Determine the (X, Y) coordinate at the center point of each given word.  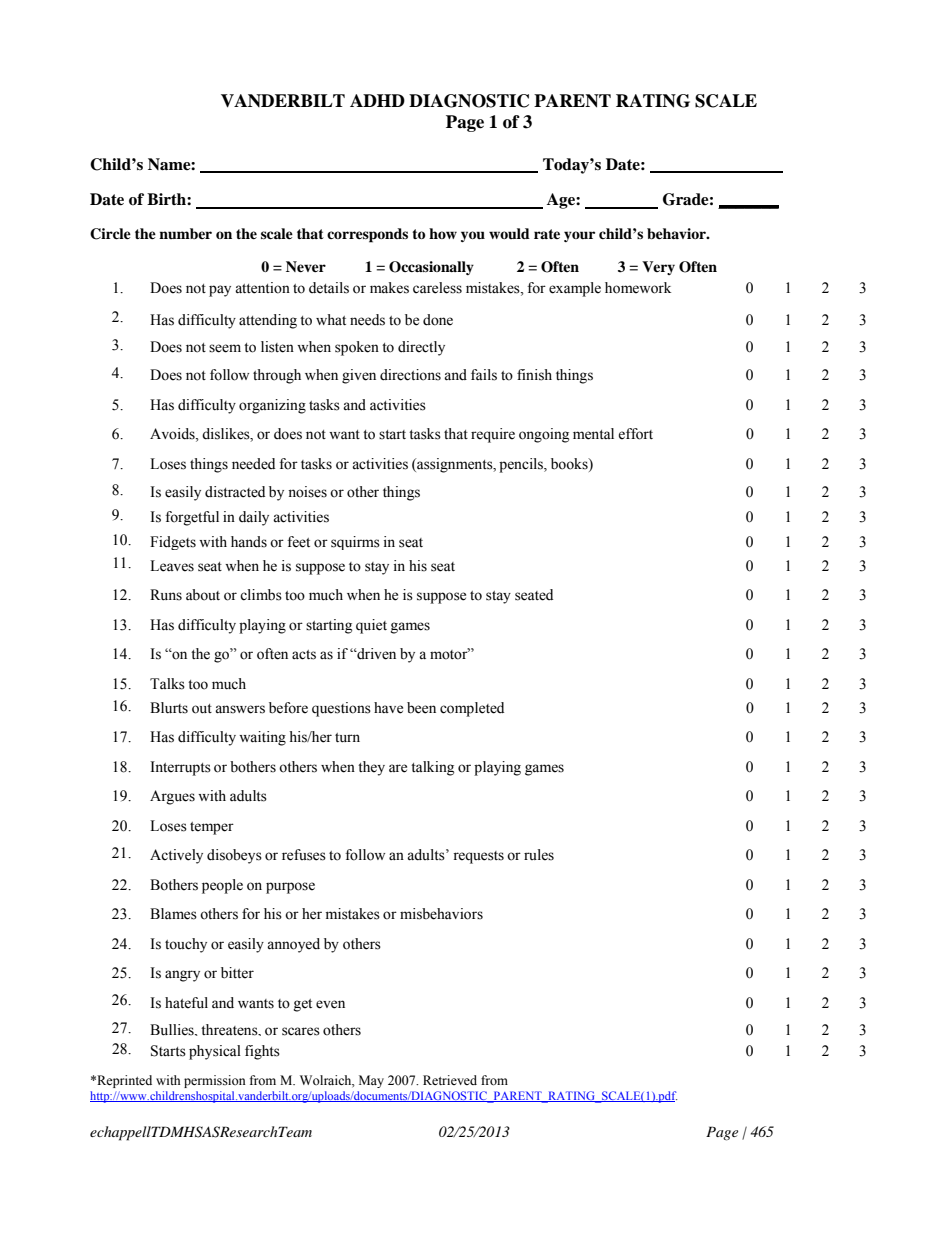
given (359, 376)
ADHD (377, 100)
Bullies (173, 1030)
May (371, 1081)
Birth (167, 199)
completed (472, 709)
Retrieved (450, 1080)
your (579, 236)
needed (253, 464)
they (371, 768)
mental (593, 434)
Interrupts (180, 768)
